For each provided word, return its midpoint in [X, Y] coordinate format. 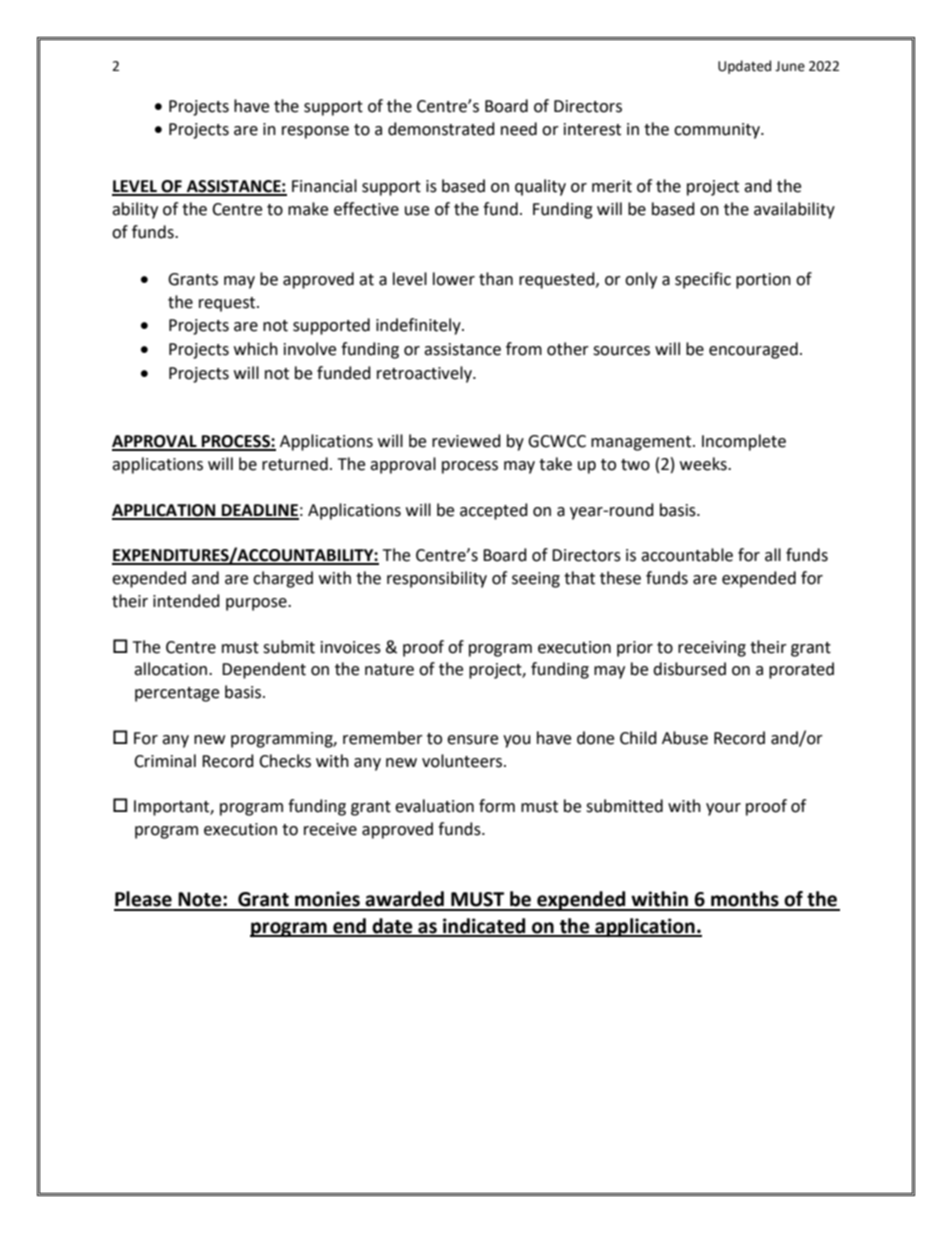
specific [703, 280]
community [718, 131]
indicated [484, 927]
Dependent [264, 670]
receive [330, 829]
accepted [494, 511]
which [256, 349]
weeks [704, 464]
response [315, 132]
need [519, 129]
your [723, 809]
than [496, 279]
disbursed [689, 669]
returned [295, 464]
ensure [472, 740]
